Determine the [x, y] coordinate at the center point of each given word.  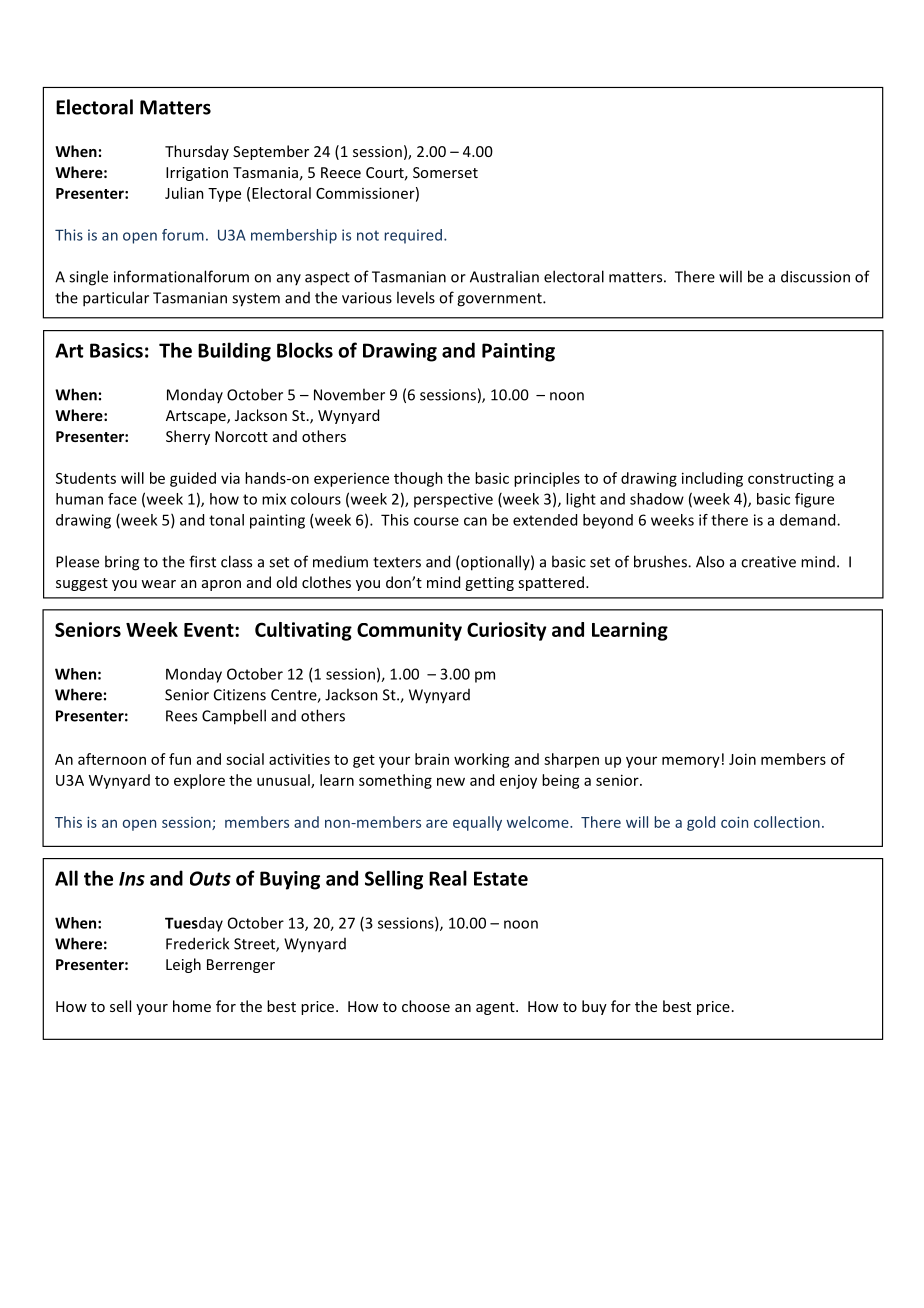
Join [742, 759]
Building [234, 352]
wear [158, 584]
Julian [184, 193]
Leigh [183, 965]
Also [710, 561]
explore [199, 781]
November [349, 394]
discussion [815, 276]
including [712, 479]
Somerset [445, 172]
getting [489, 584]
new [451, 781]
